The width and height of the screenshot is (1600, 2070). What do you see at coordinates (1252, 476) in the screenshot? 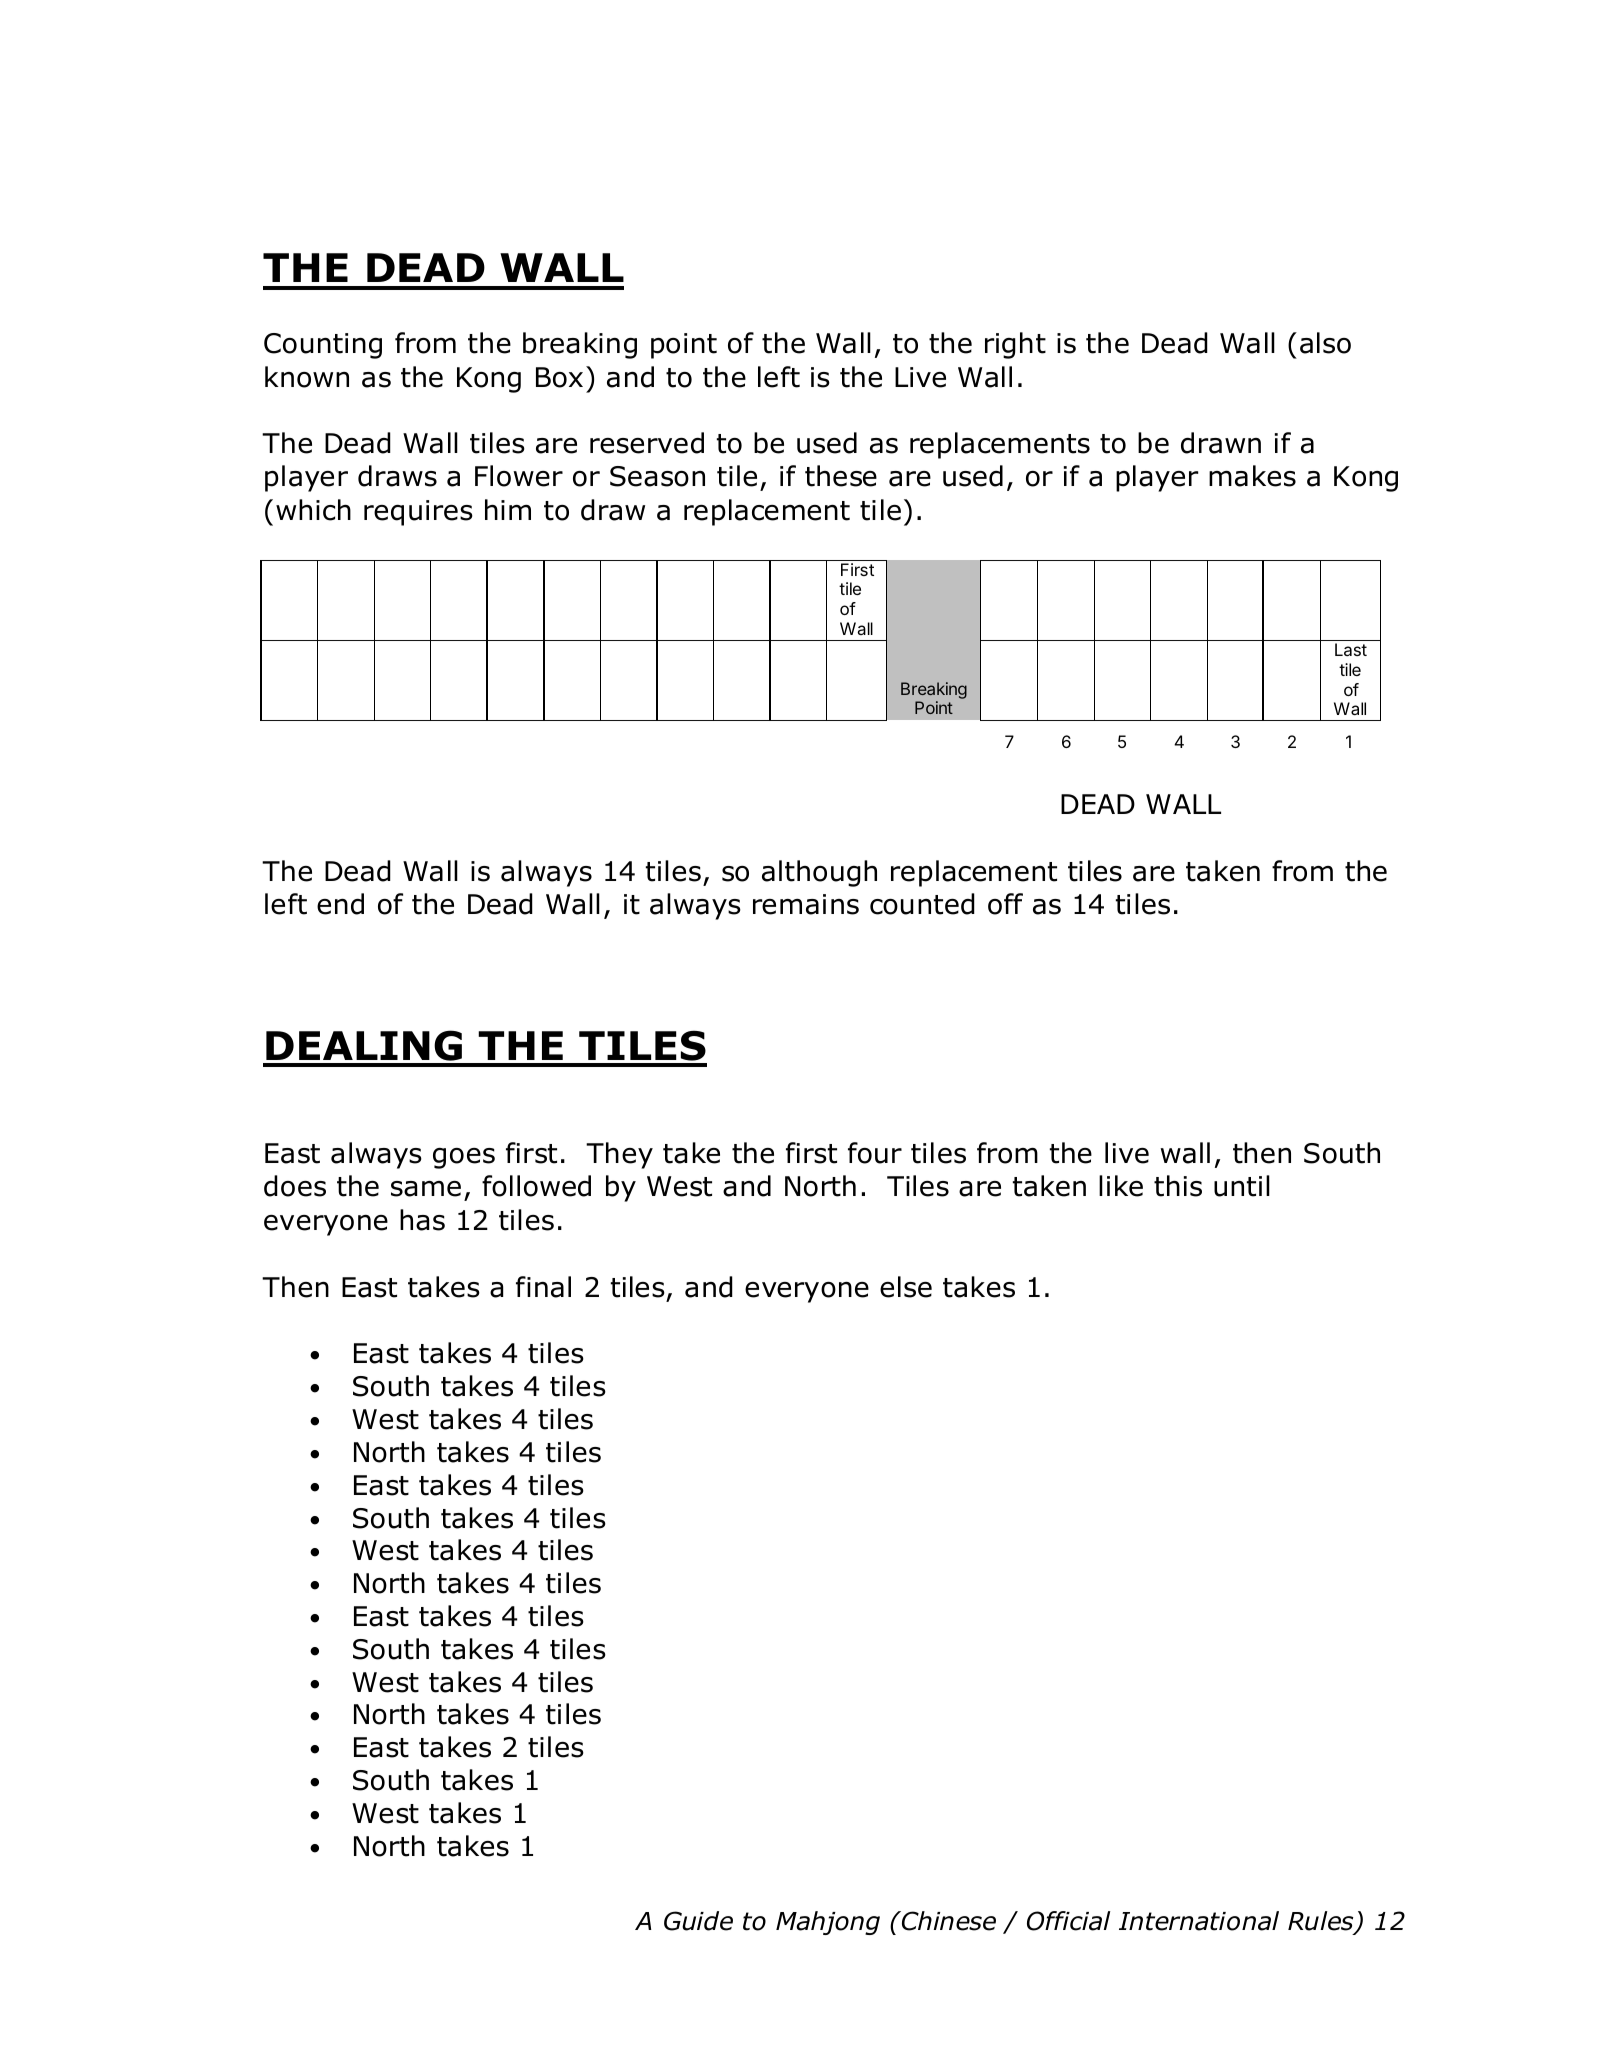
I see `makes` at bounding box center [1252, 476].
